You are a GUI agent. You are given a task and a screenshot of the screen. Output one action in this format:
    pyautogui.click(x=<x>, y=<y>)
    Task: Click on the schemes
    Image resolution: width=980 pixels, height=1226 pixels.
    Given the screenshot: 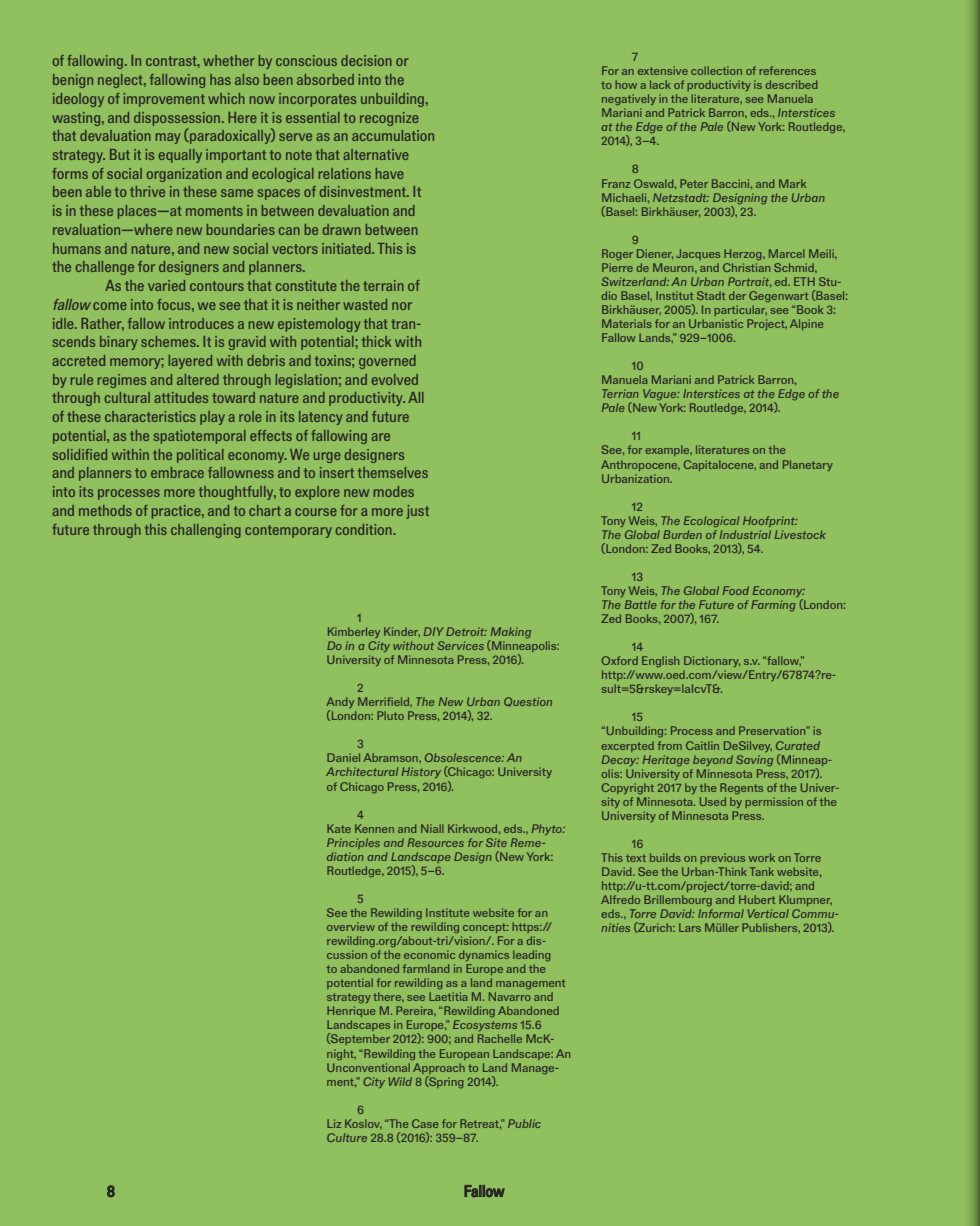 What is the action you would take?
    pyautogui.click(x=169, y=341)
